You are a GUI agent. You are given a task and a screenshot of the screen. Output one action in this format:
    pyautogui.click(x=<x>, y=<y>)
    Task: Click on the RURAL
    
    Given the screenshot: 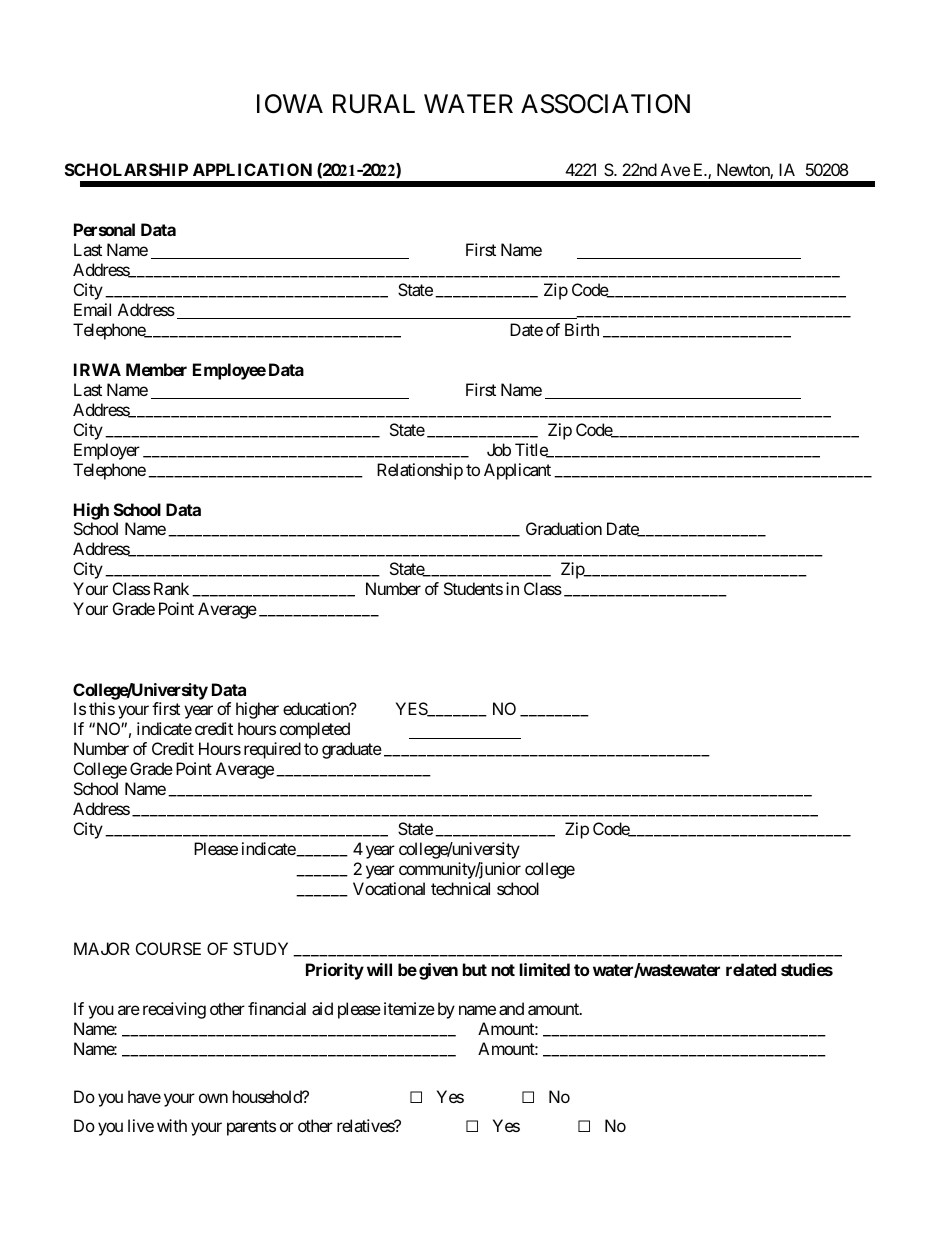 What is the action you would take?
    pyautogui.click(x=374, y=104)
